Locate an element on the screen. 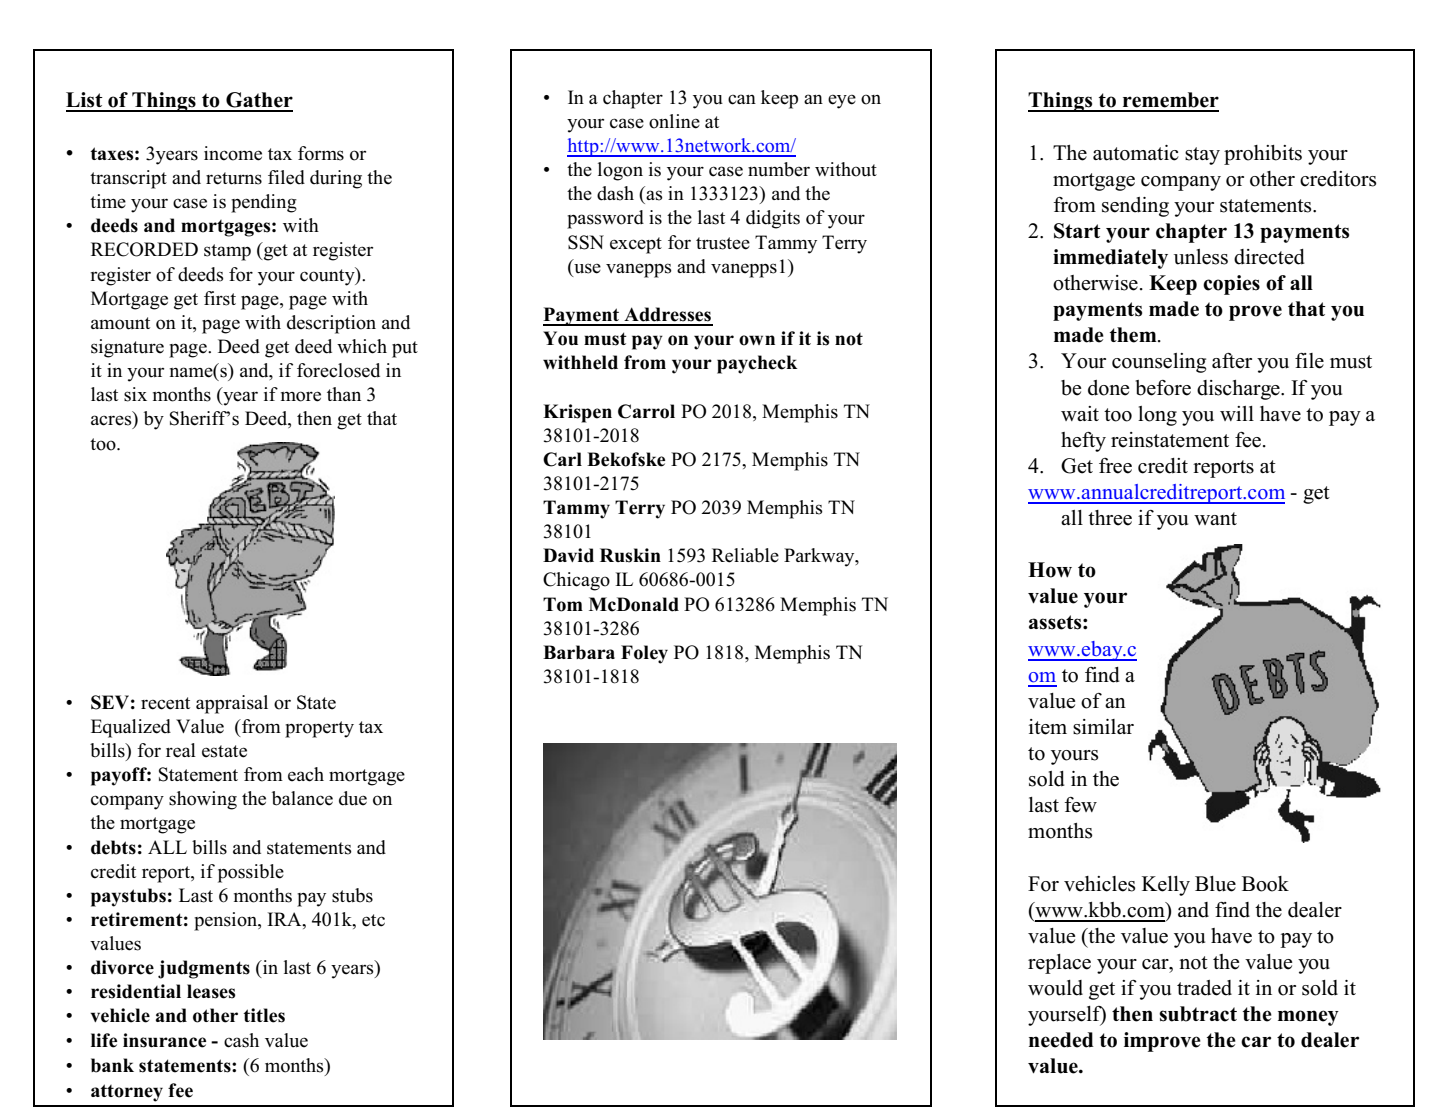  online is located at coordinates (674, 121).
